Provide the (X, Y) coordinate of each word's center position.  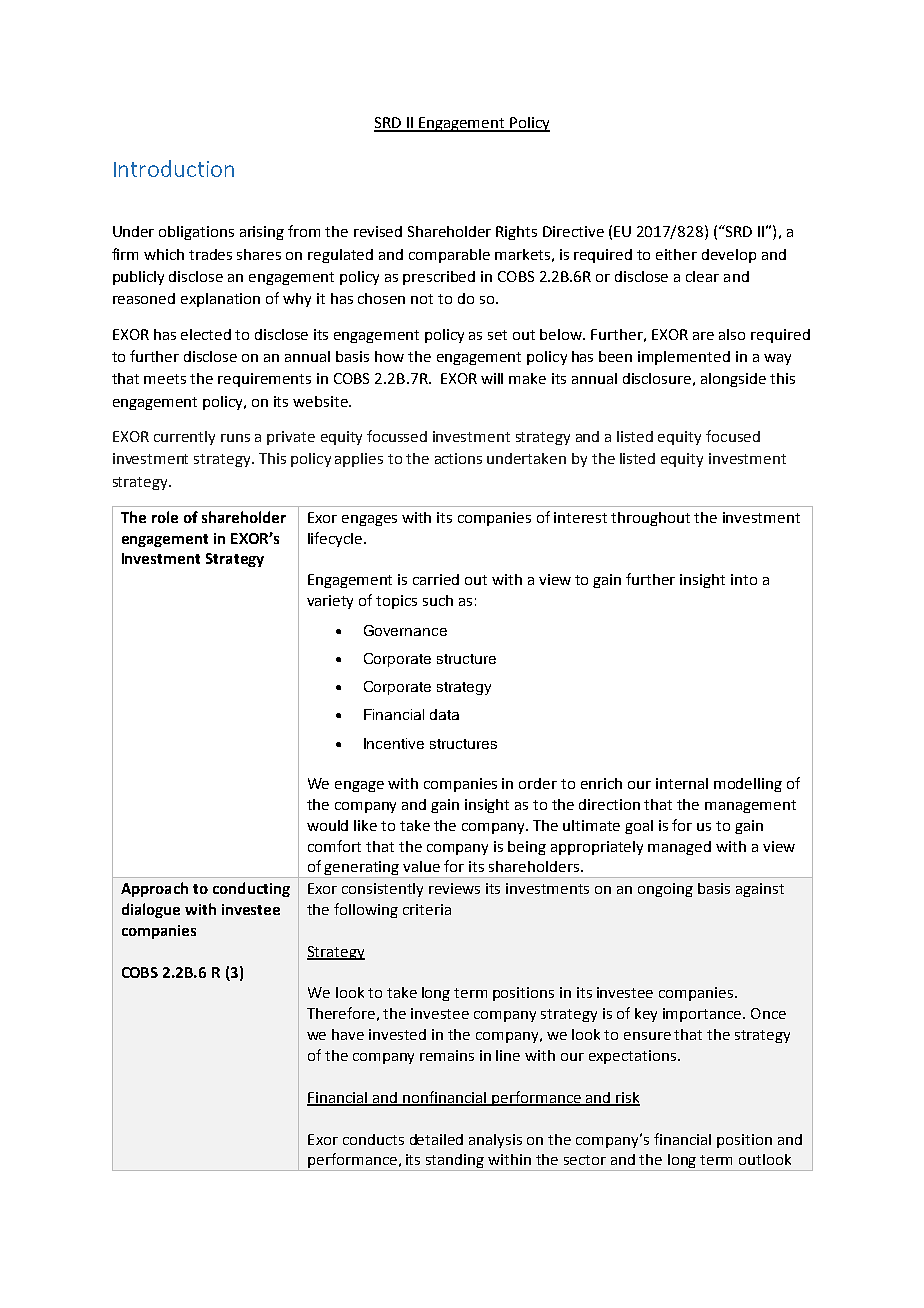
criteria (427, 909)
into (744, 579)
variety (330, 602)
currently (184, 438)
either (676, 254)
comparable (449, 256)
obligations (196, 233)
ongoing (665, 890)
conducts (373, 1139)
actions (458, 458)
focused (733, 436)
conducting (251, 889)
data (444, 714)
